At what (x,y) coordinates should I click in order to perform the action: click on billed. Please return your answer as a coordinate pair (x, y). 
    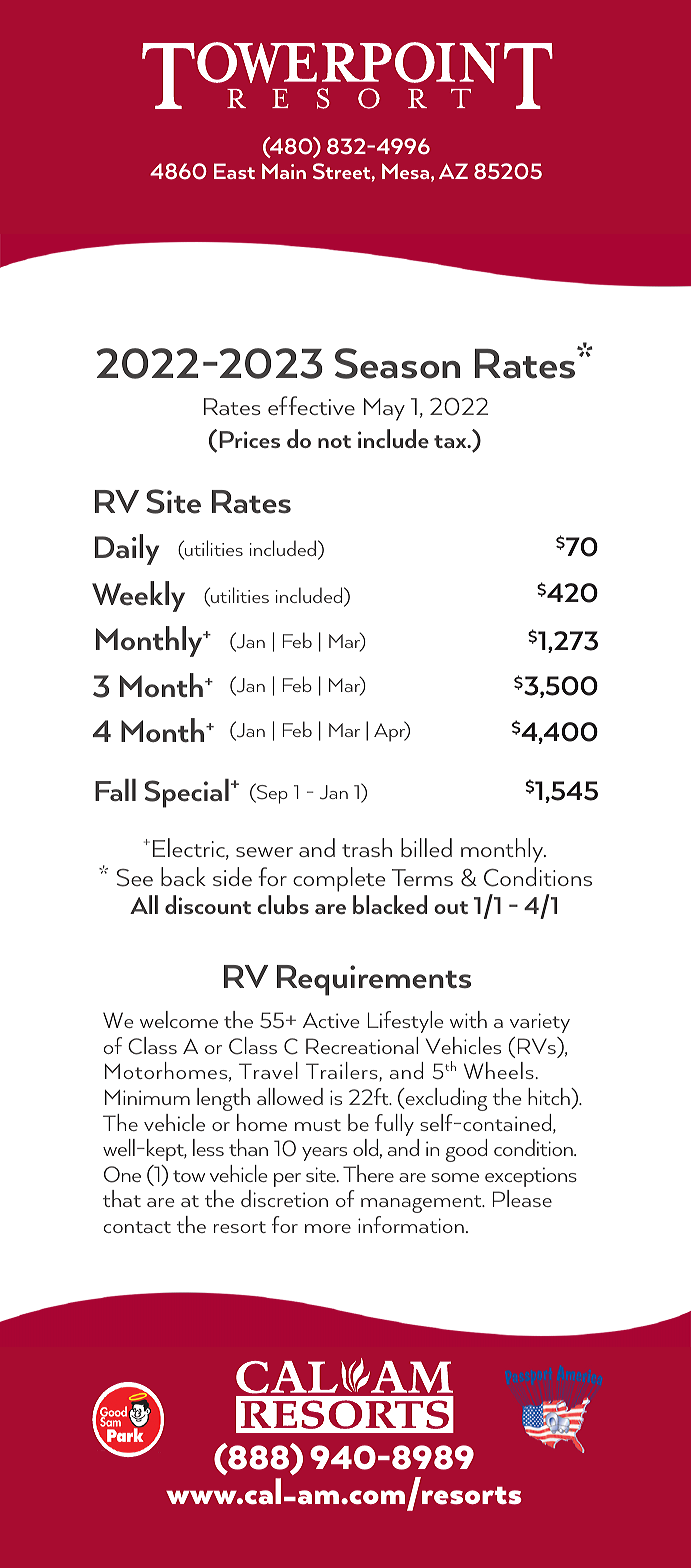
    Looking at the image, I should click on (426, 847).
